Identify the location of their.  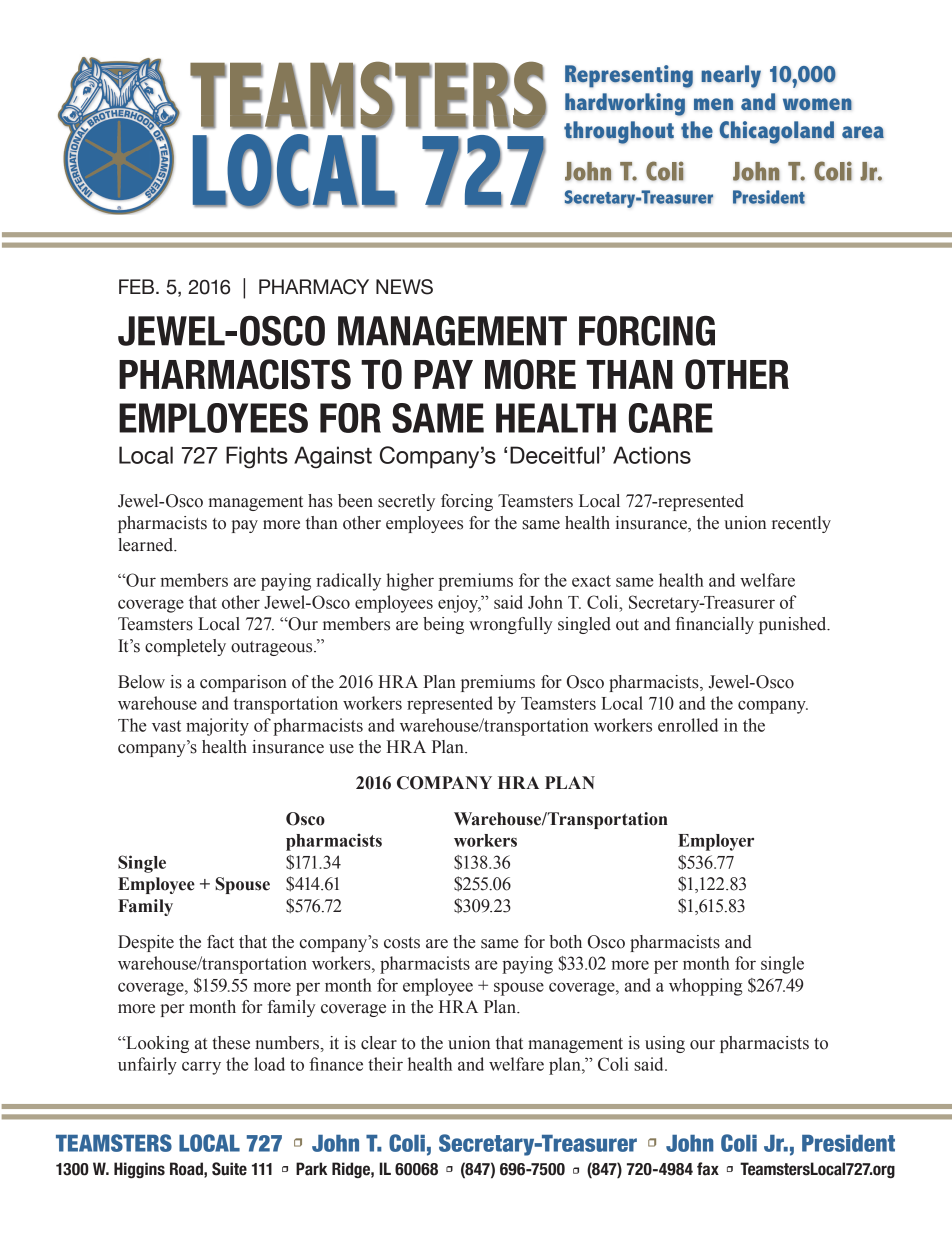
(385, 1064).
